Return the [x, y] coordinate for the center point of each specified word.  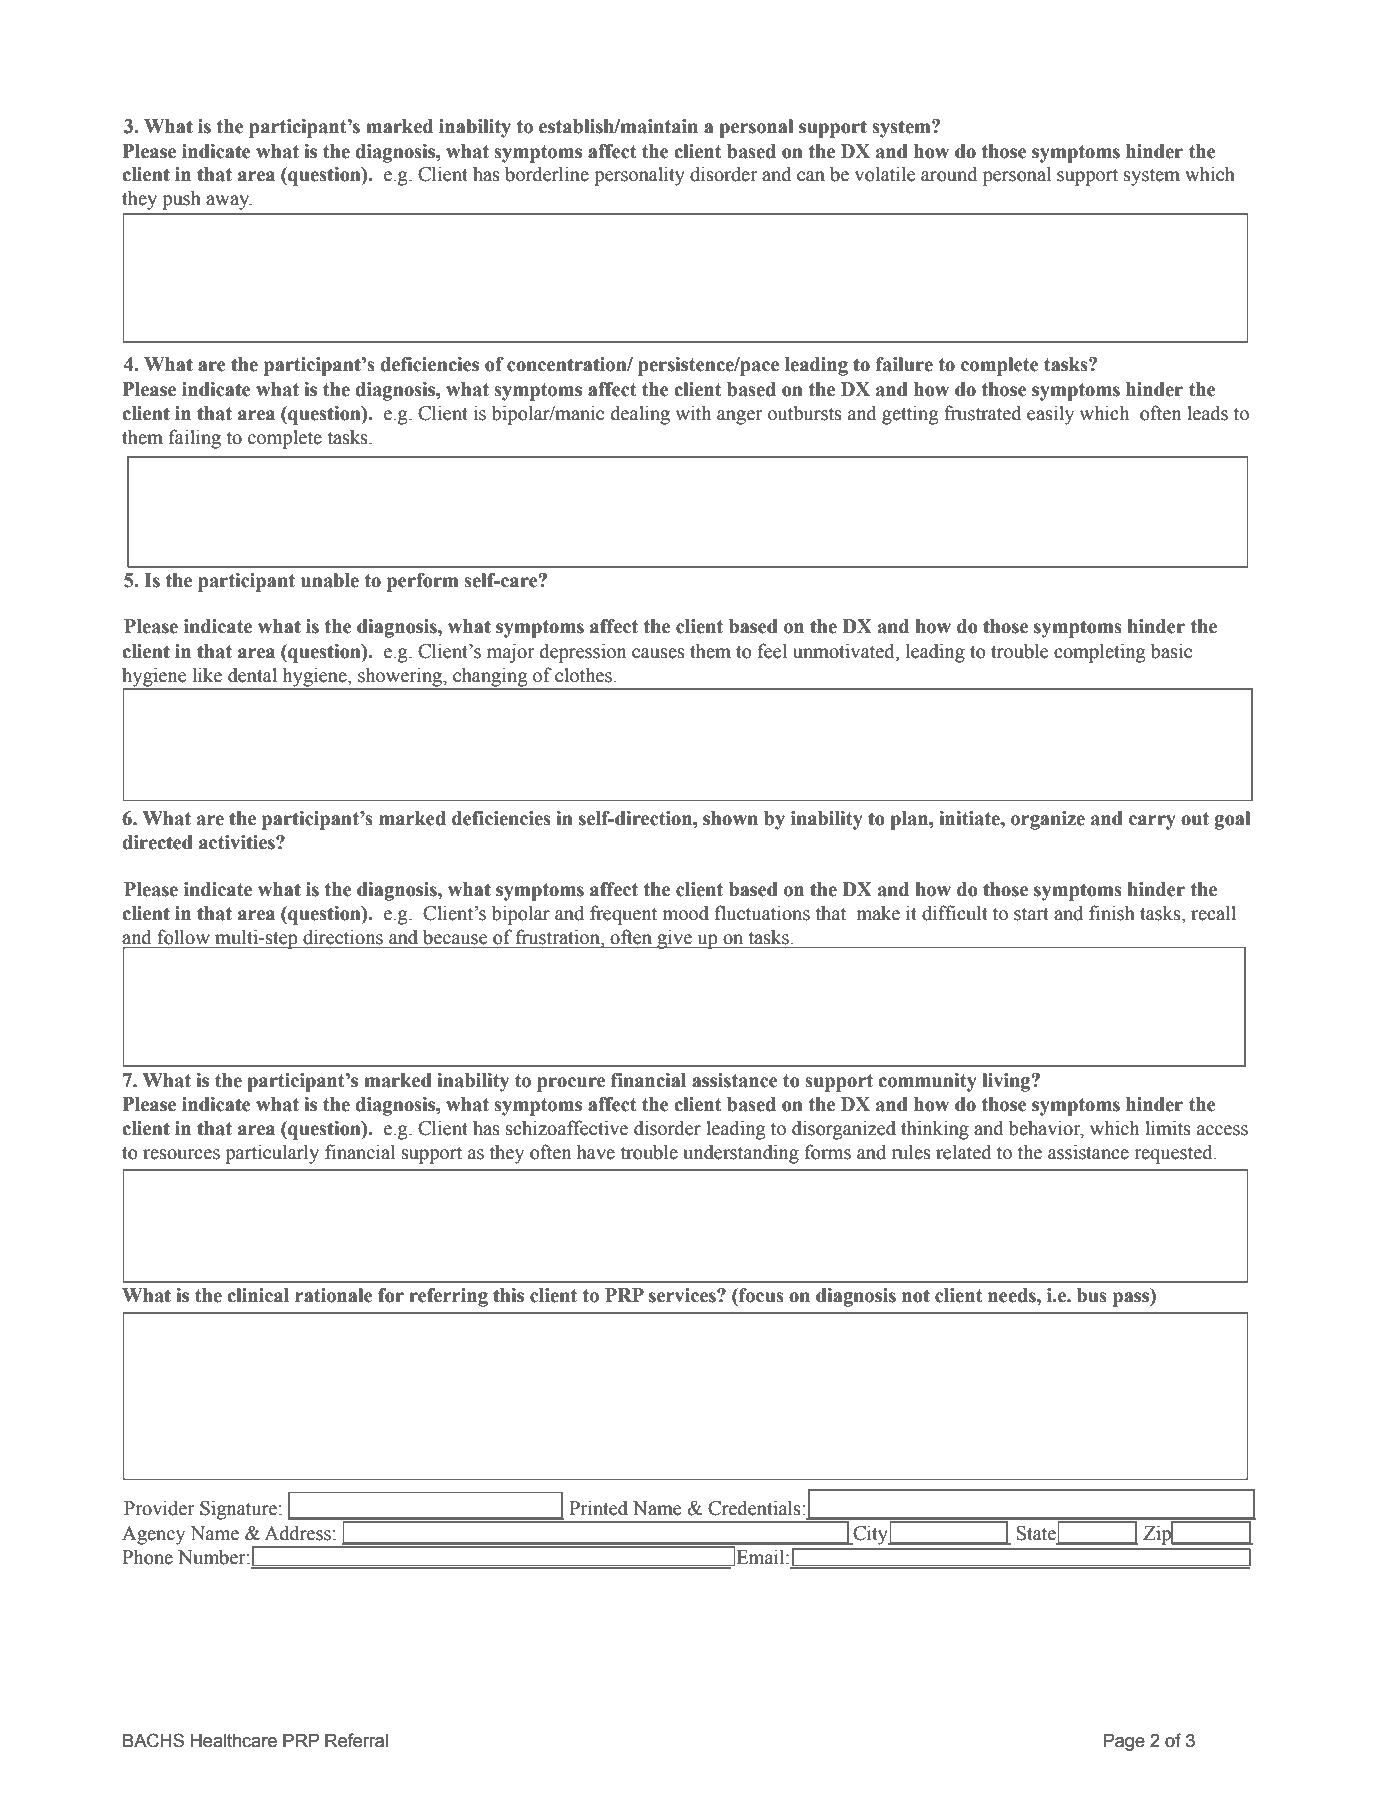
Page [1124, 1742]
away [229, 202]
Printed [598, 1508]
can [811, 176]
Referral [356, 1740]
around [949, 174]
